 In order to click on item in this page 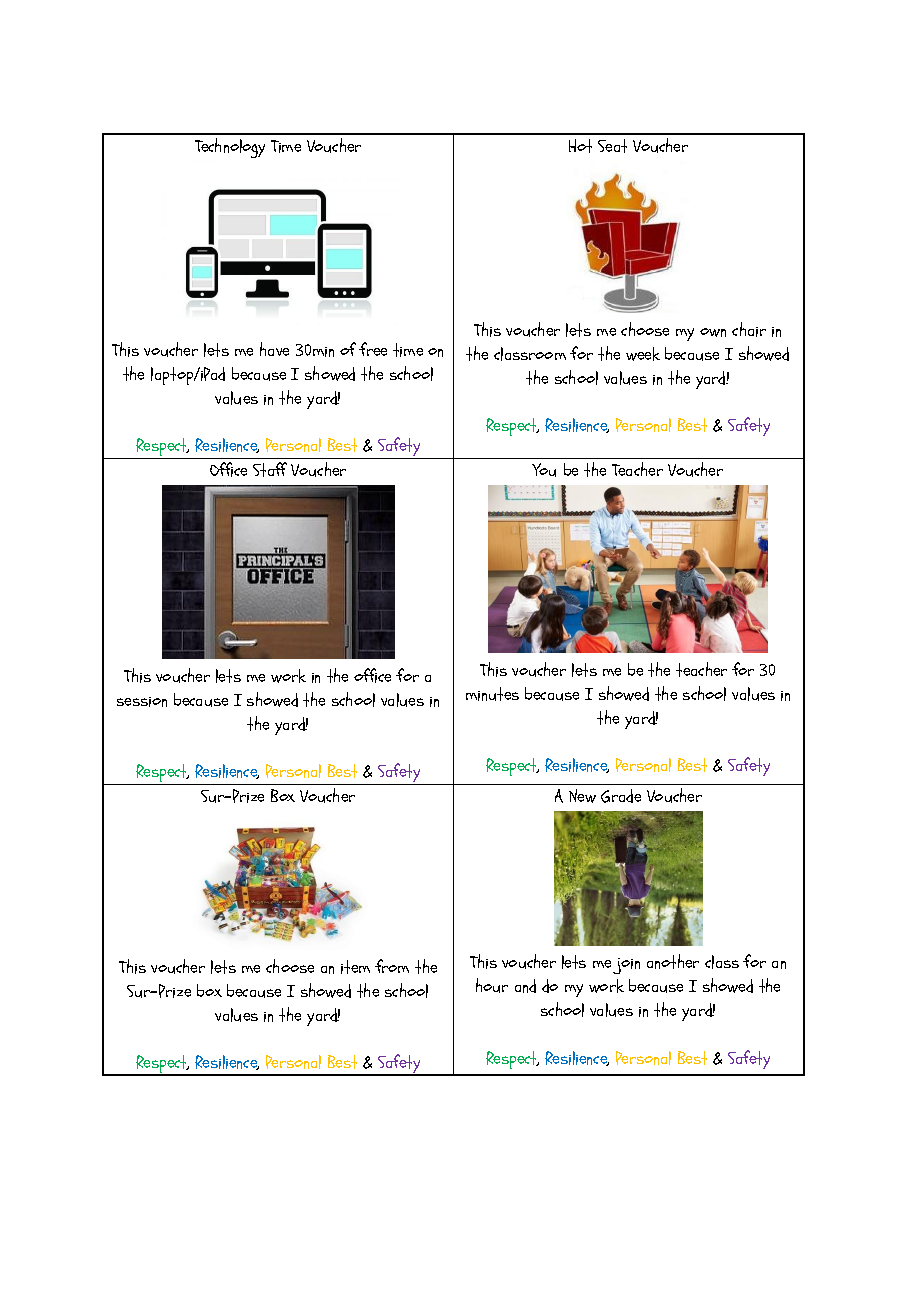, I will do `click(355, 967)`.
